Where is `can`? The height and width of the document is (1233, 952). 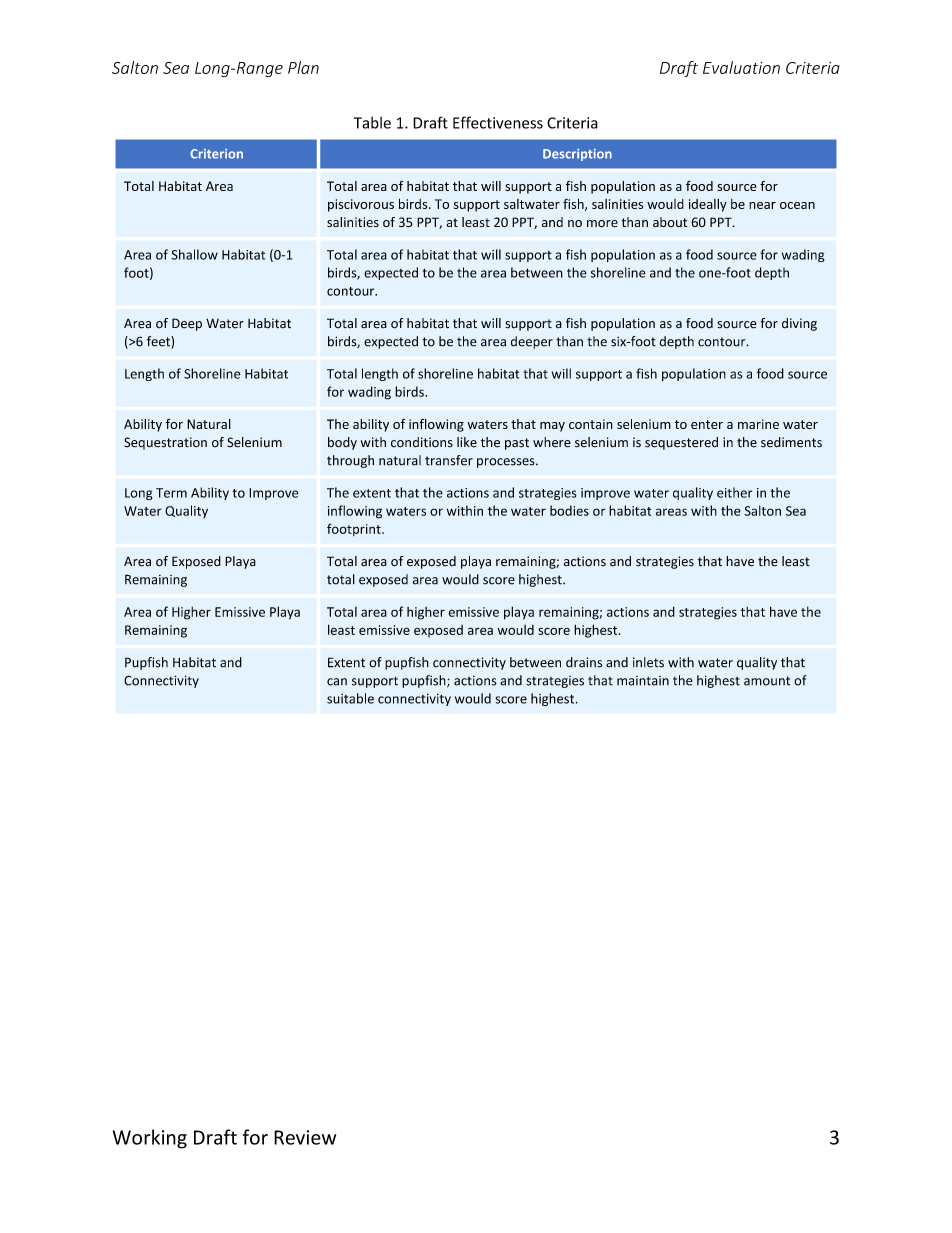
can is located at coordinates (337, 682).
